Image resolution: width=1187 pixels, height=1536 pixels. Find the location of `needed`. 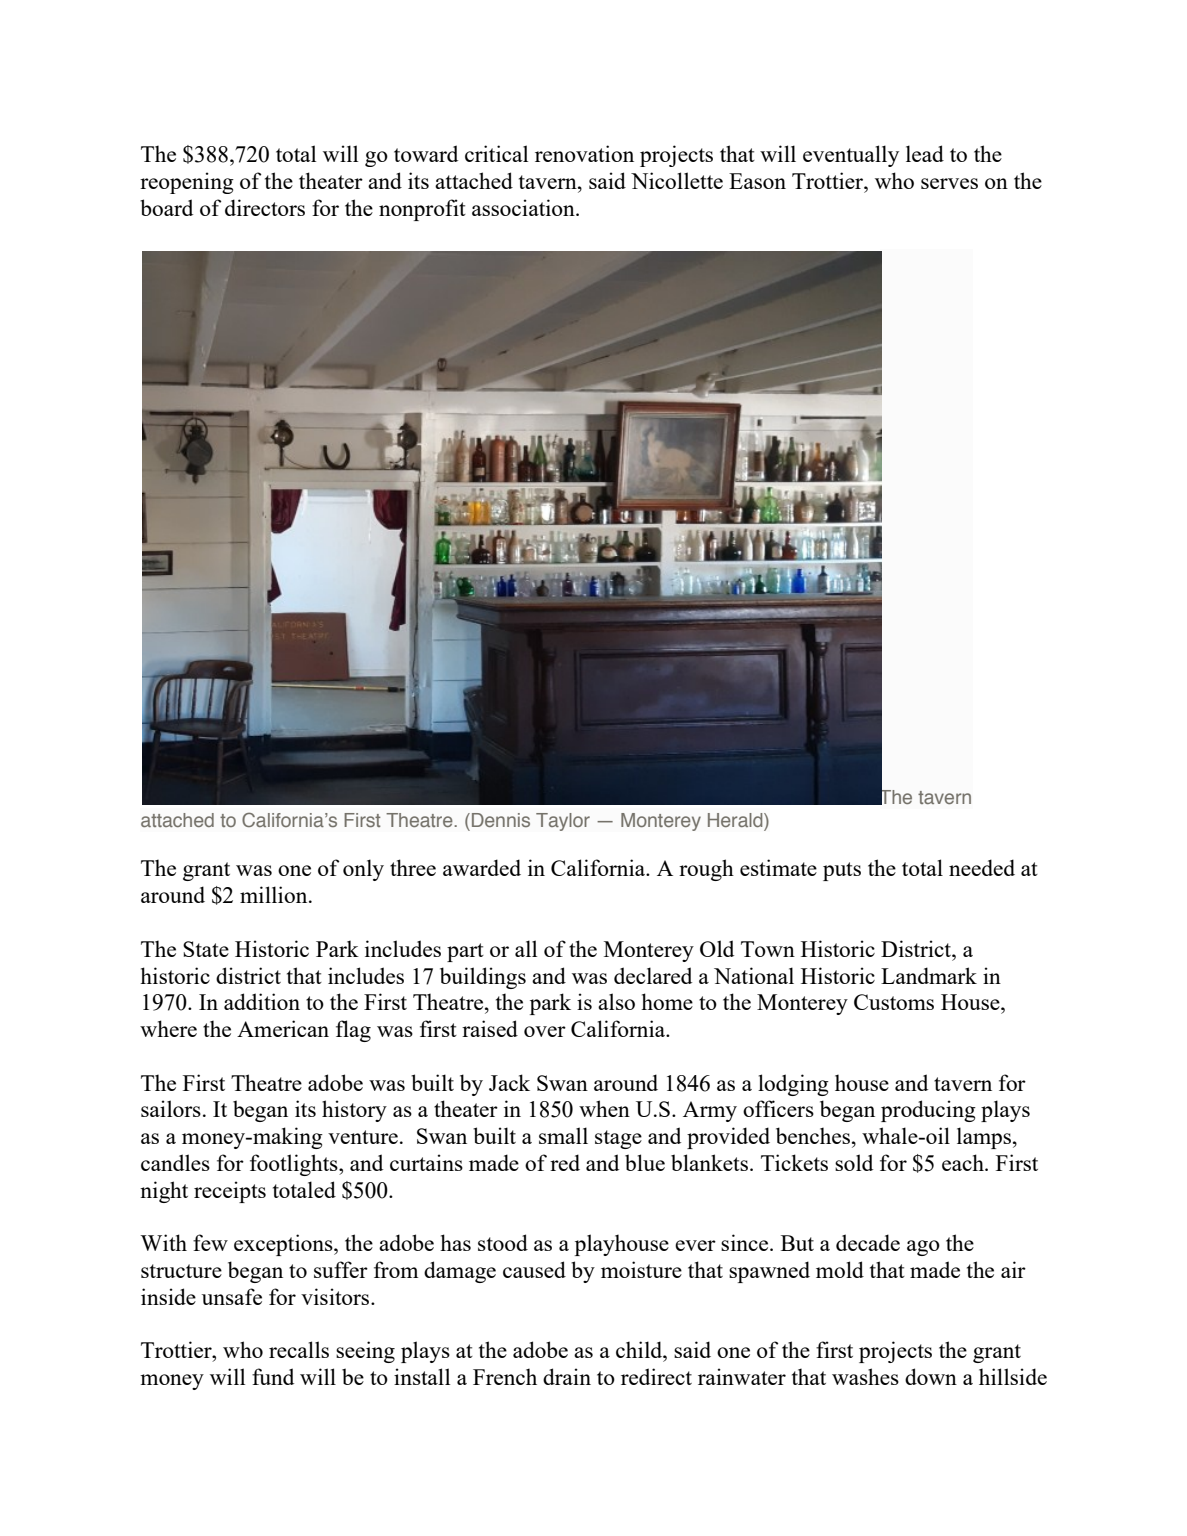

needed is located at coordinates (982, 867).
